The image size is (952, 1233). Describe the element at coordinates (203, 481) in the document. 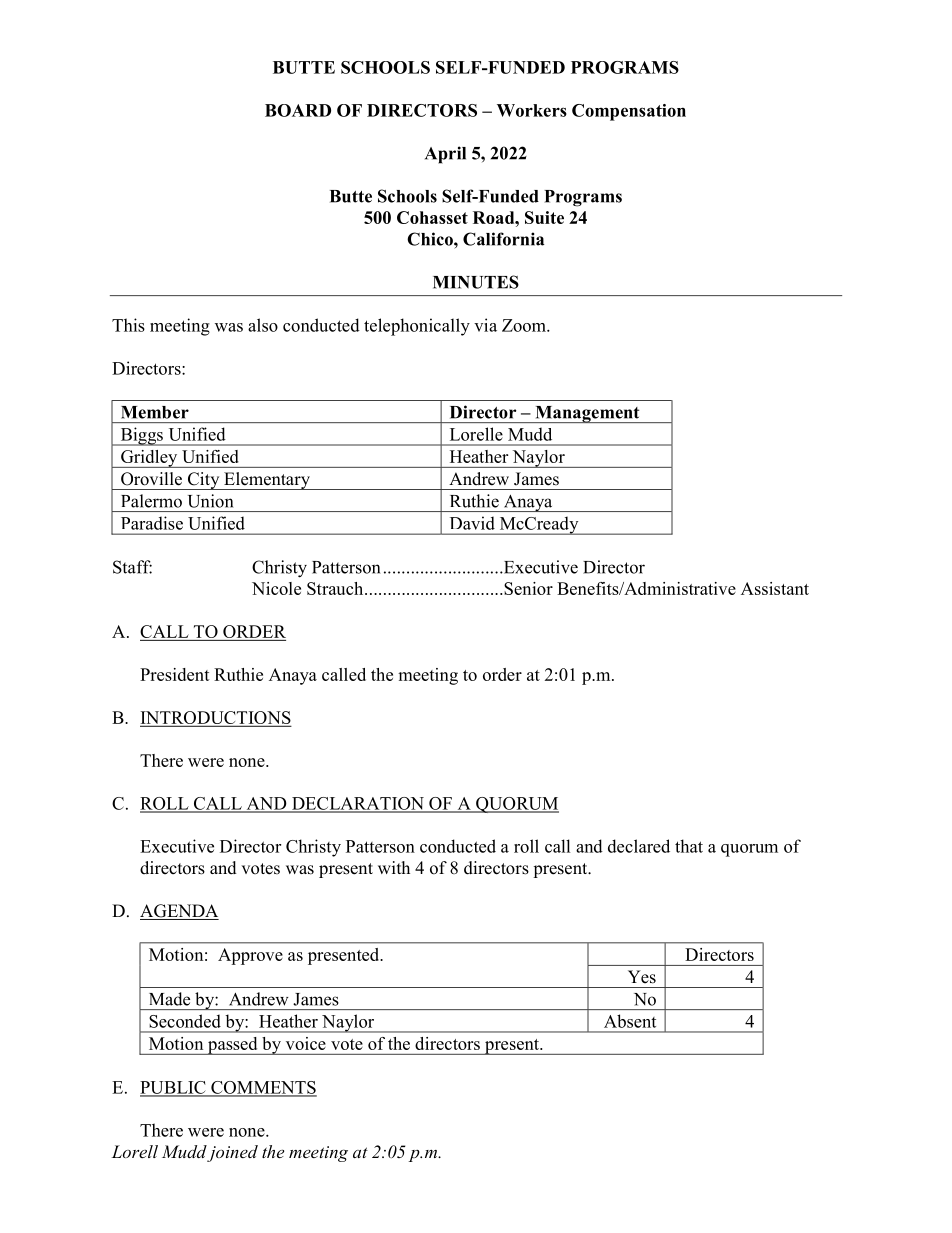

I see `City` at that location.
